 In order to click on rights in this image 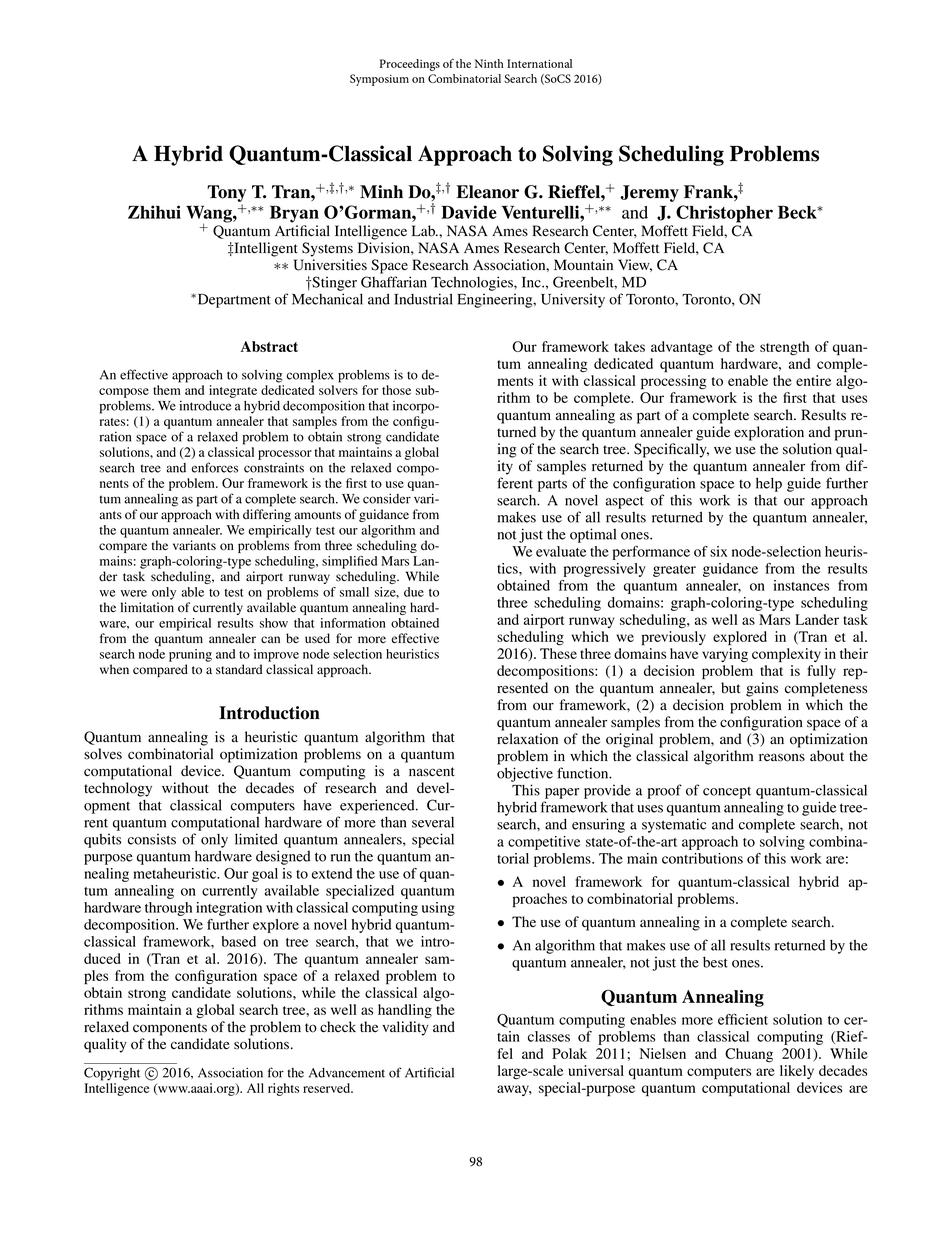, I will do `click(283, 1089)`.
